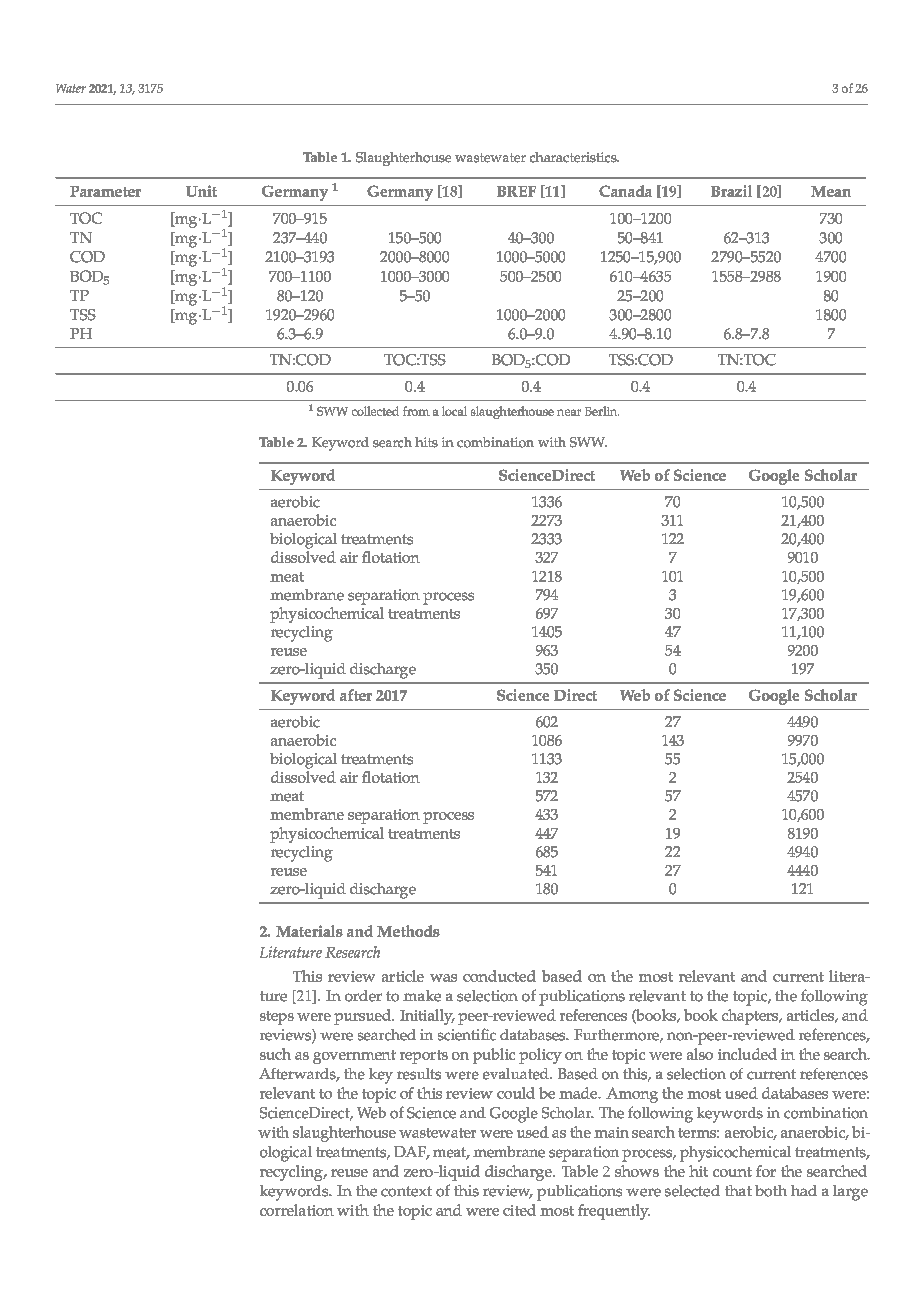  Describe the element at coordinates (201, 191) in the document. I see `Unit` at that location.
